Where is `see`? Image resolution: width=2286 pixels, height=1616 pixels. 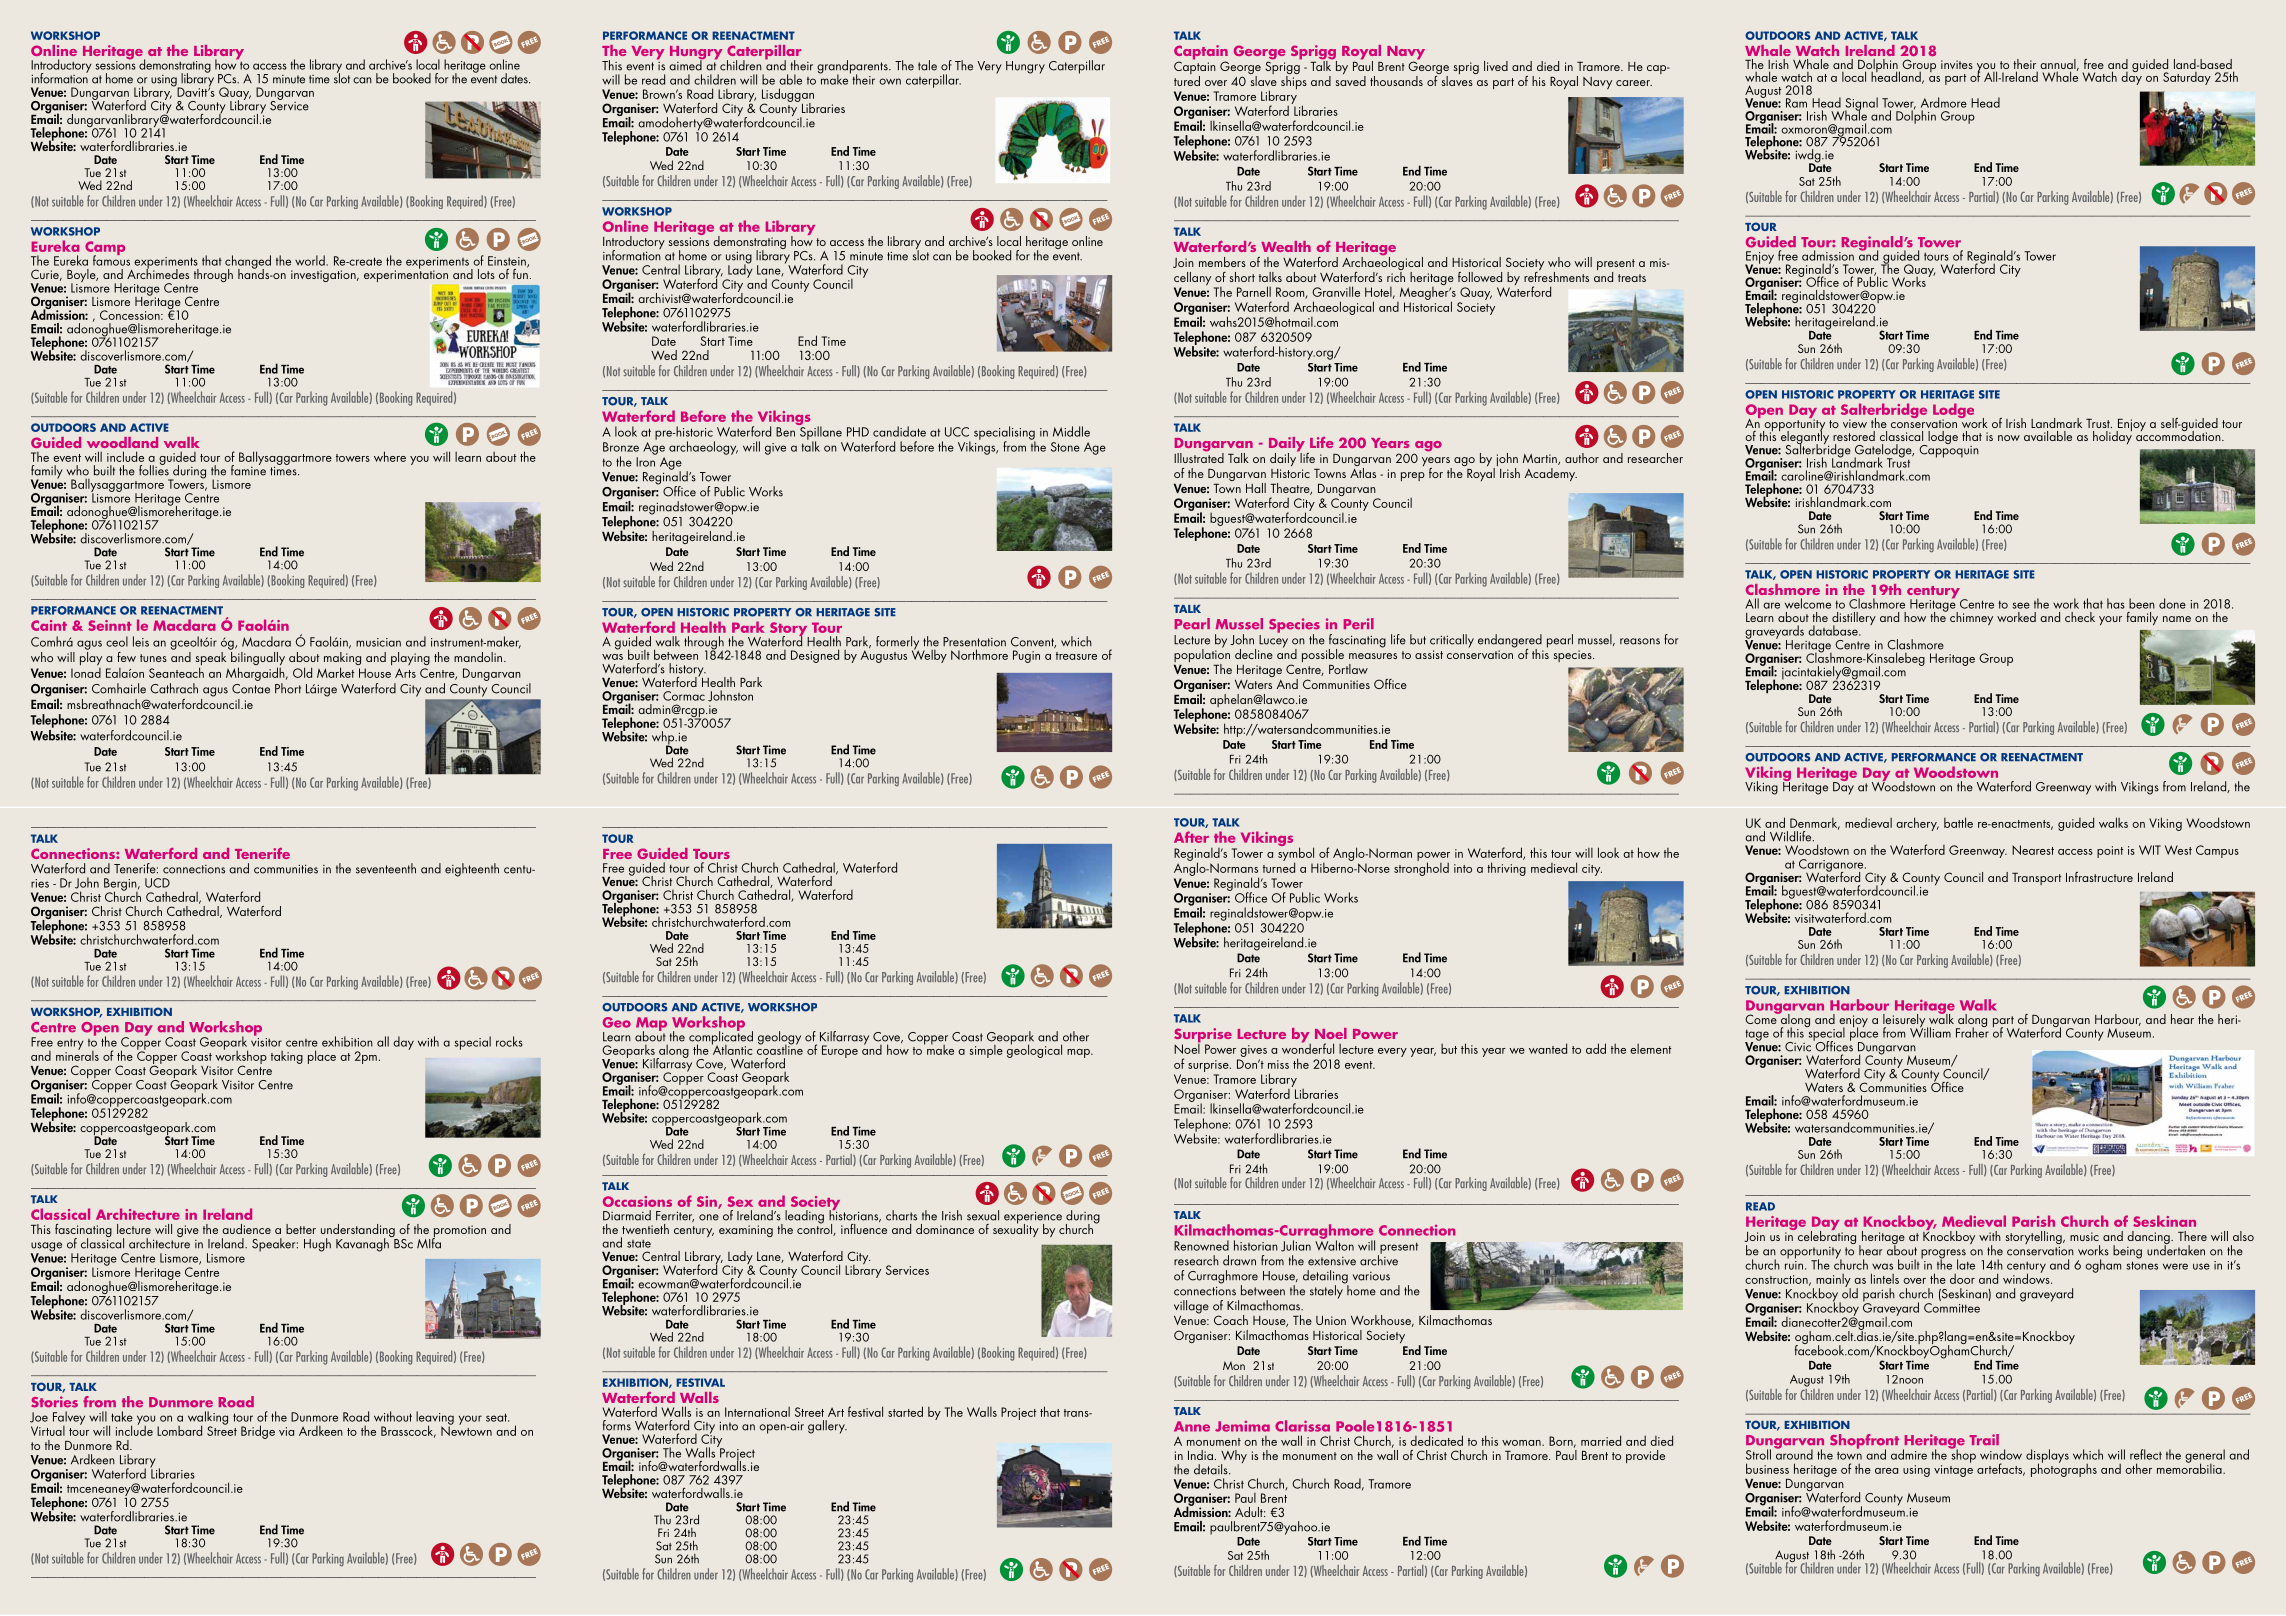
see is located at coordinates (2021, 605).
